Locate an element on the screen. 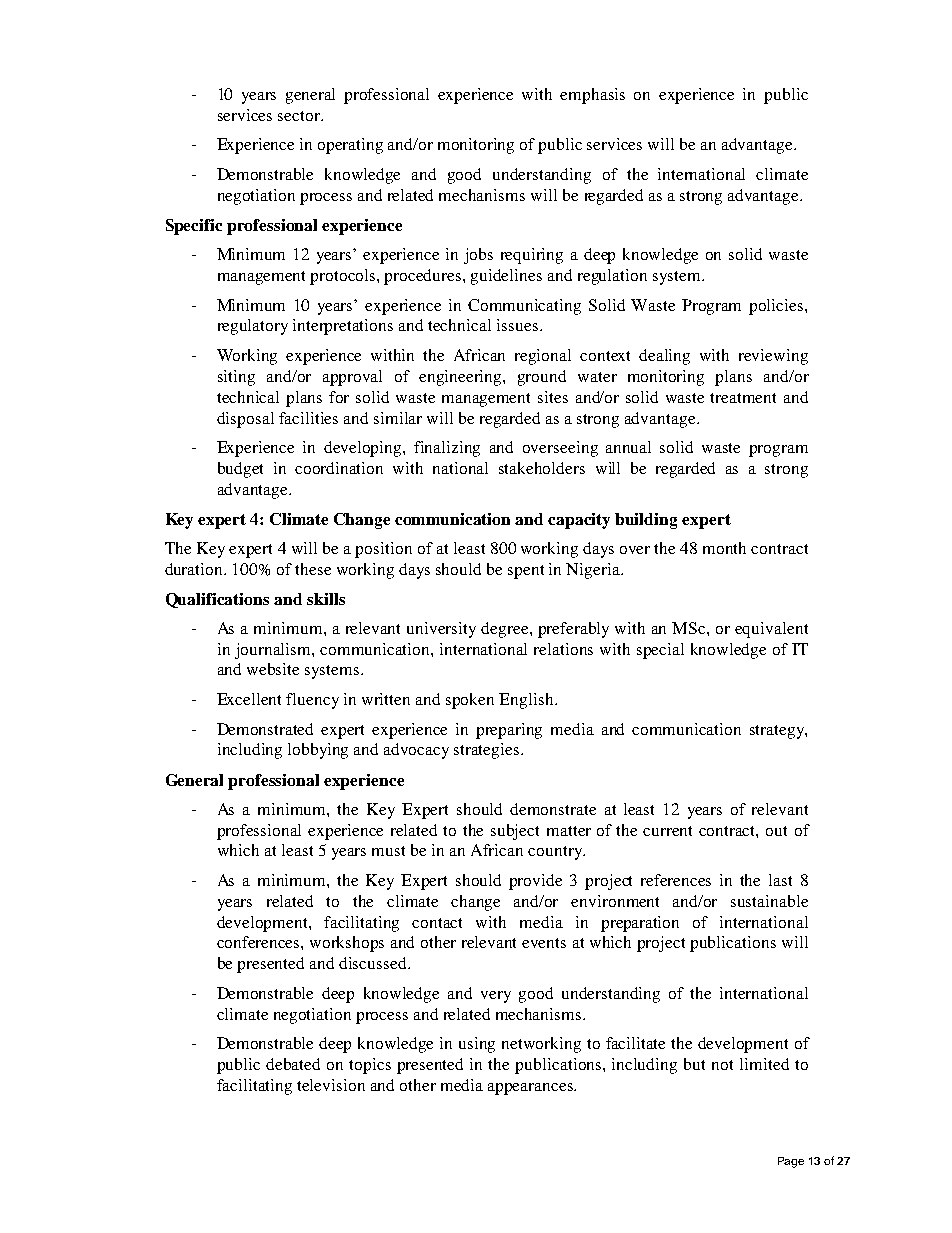 This screenshot has width=952, height=1233. degree is located at coordinates (506, 630).
